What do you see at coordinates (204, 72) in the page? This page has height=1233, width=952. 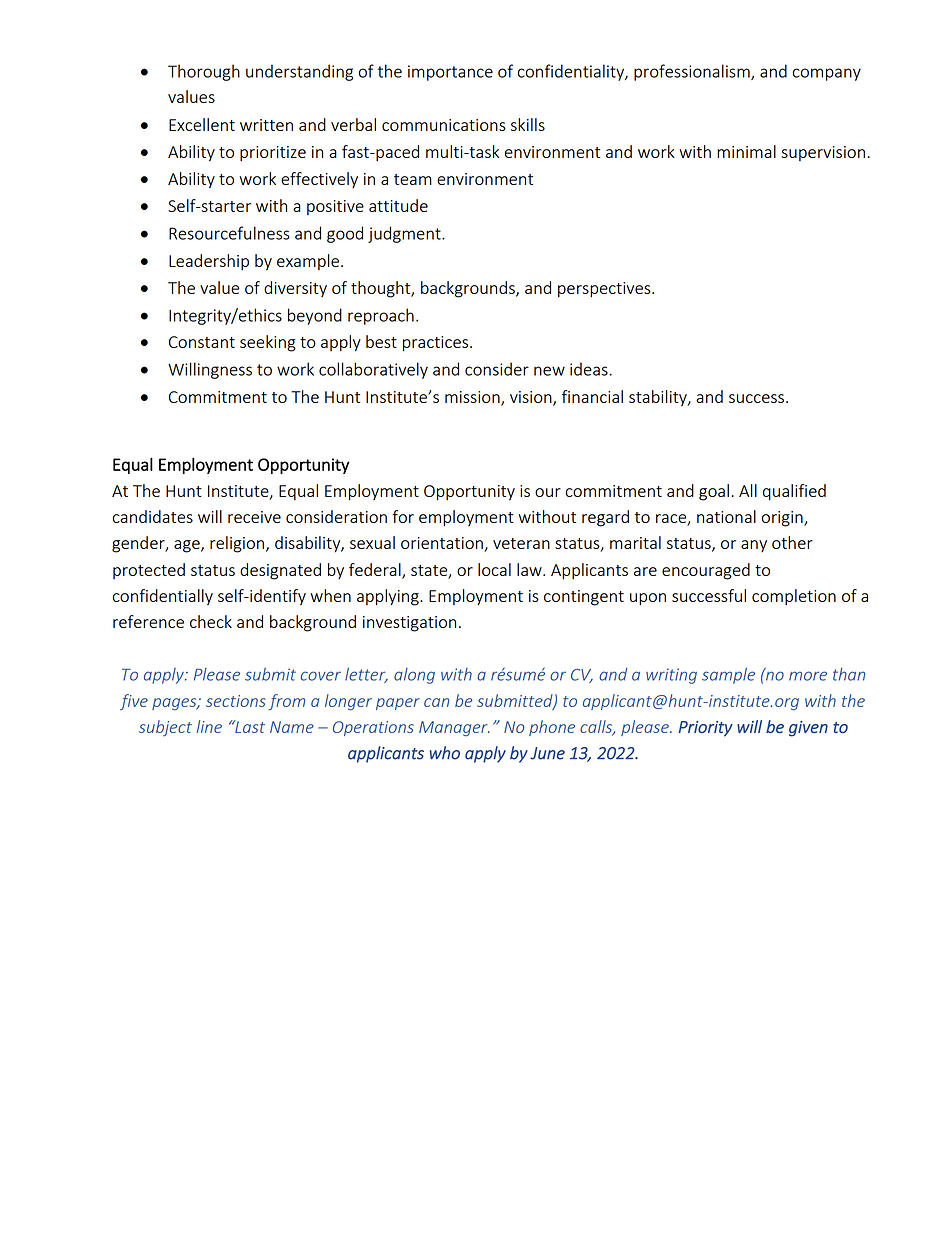 I see `Thorough` at bounding box center [204, 72].
